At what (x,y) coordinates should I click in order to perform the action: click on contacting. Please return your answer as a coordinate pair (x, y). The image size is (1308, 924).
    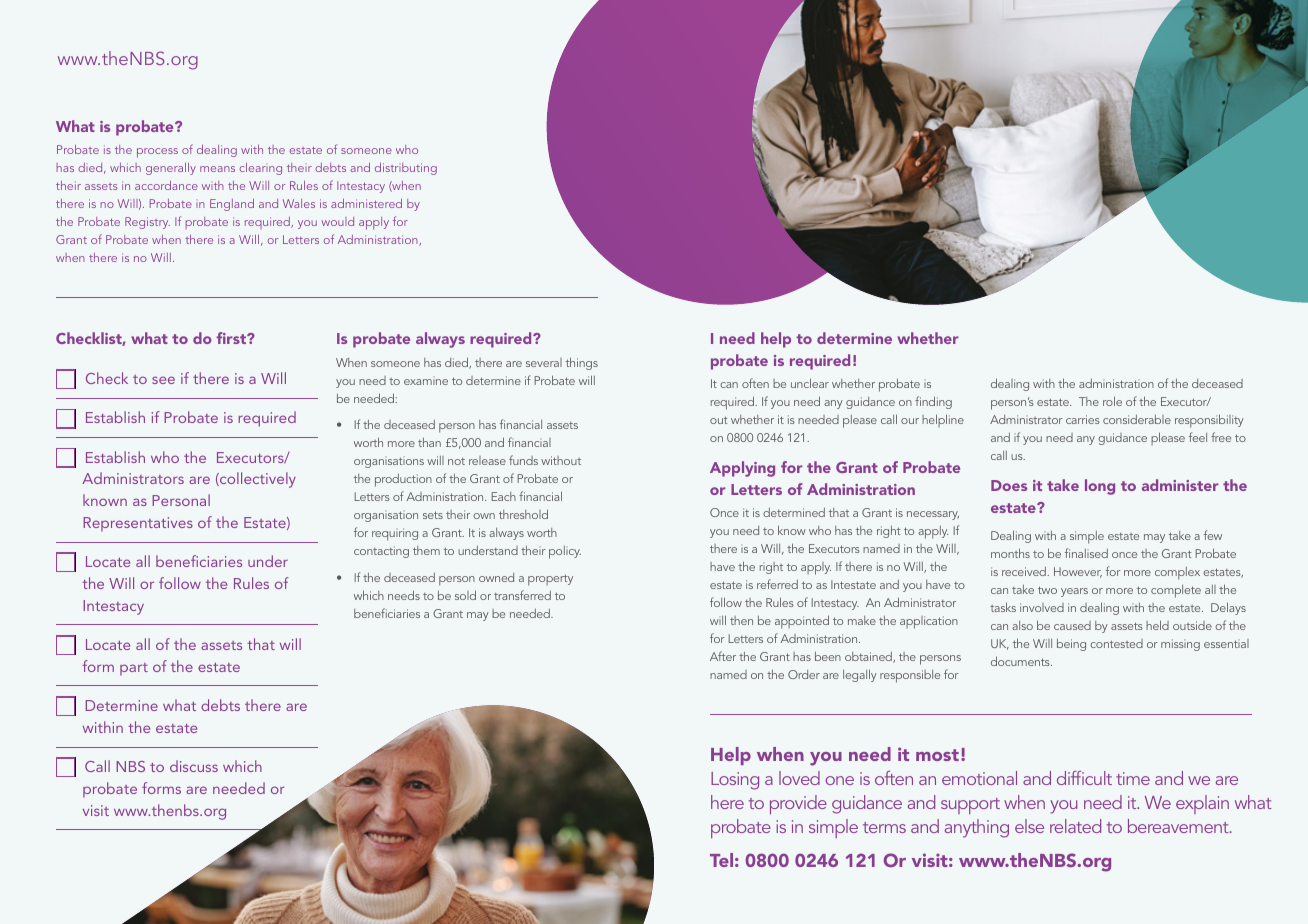
    Looking at the image, I should click on (381, 552).
